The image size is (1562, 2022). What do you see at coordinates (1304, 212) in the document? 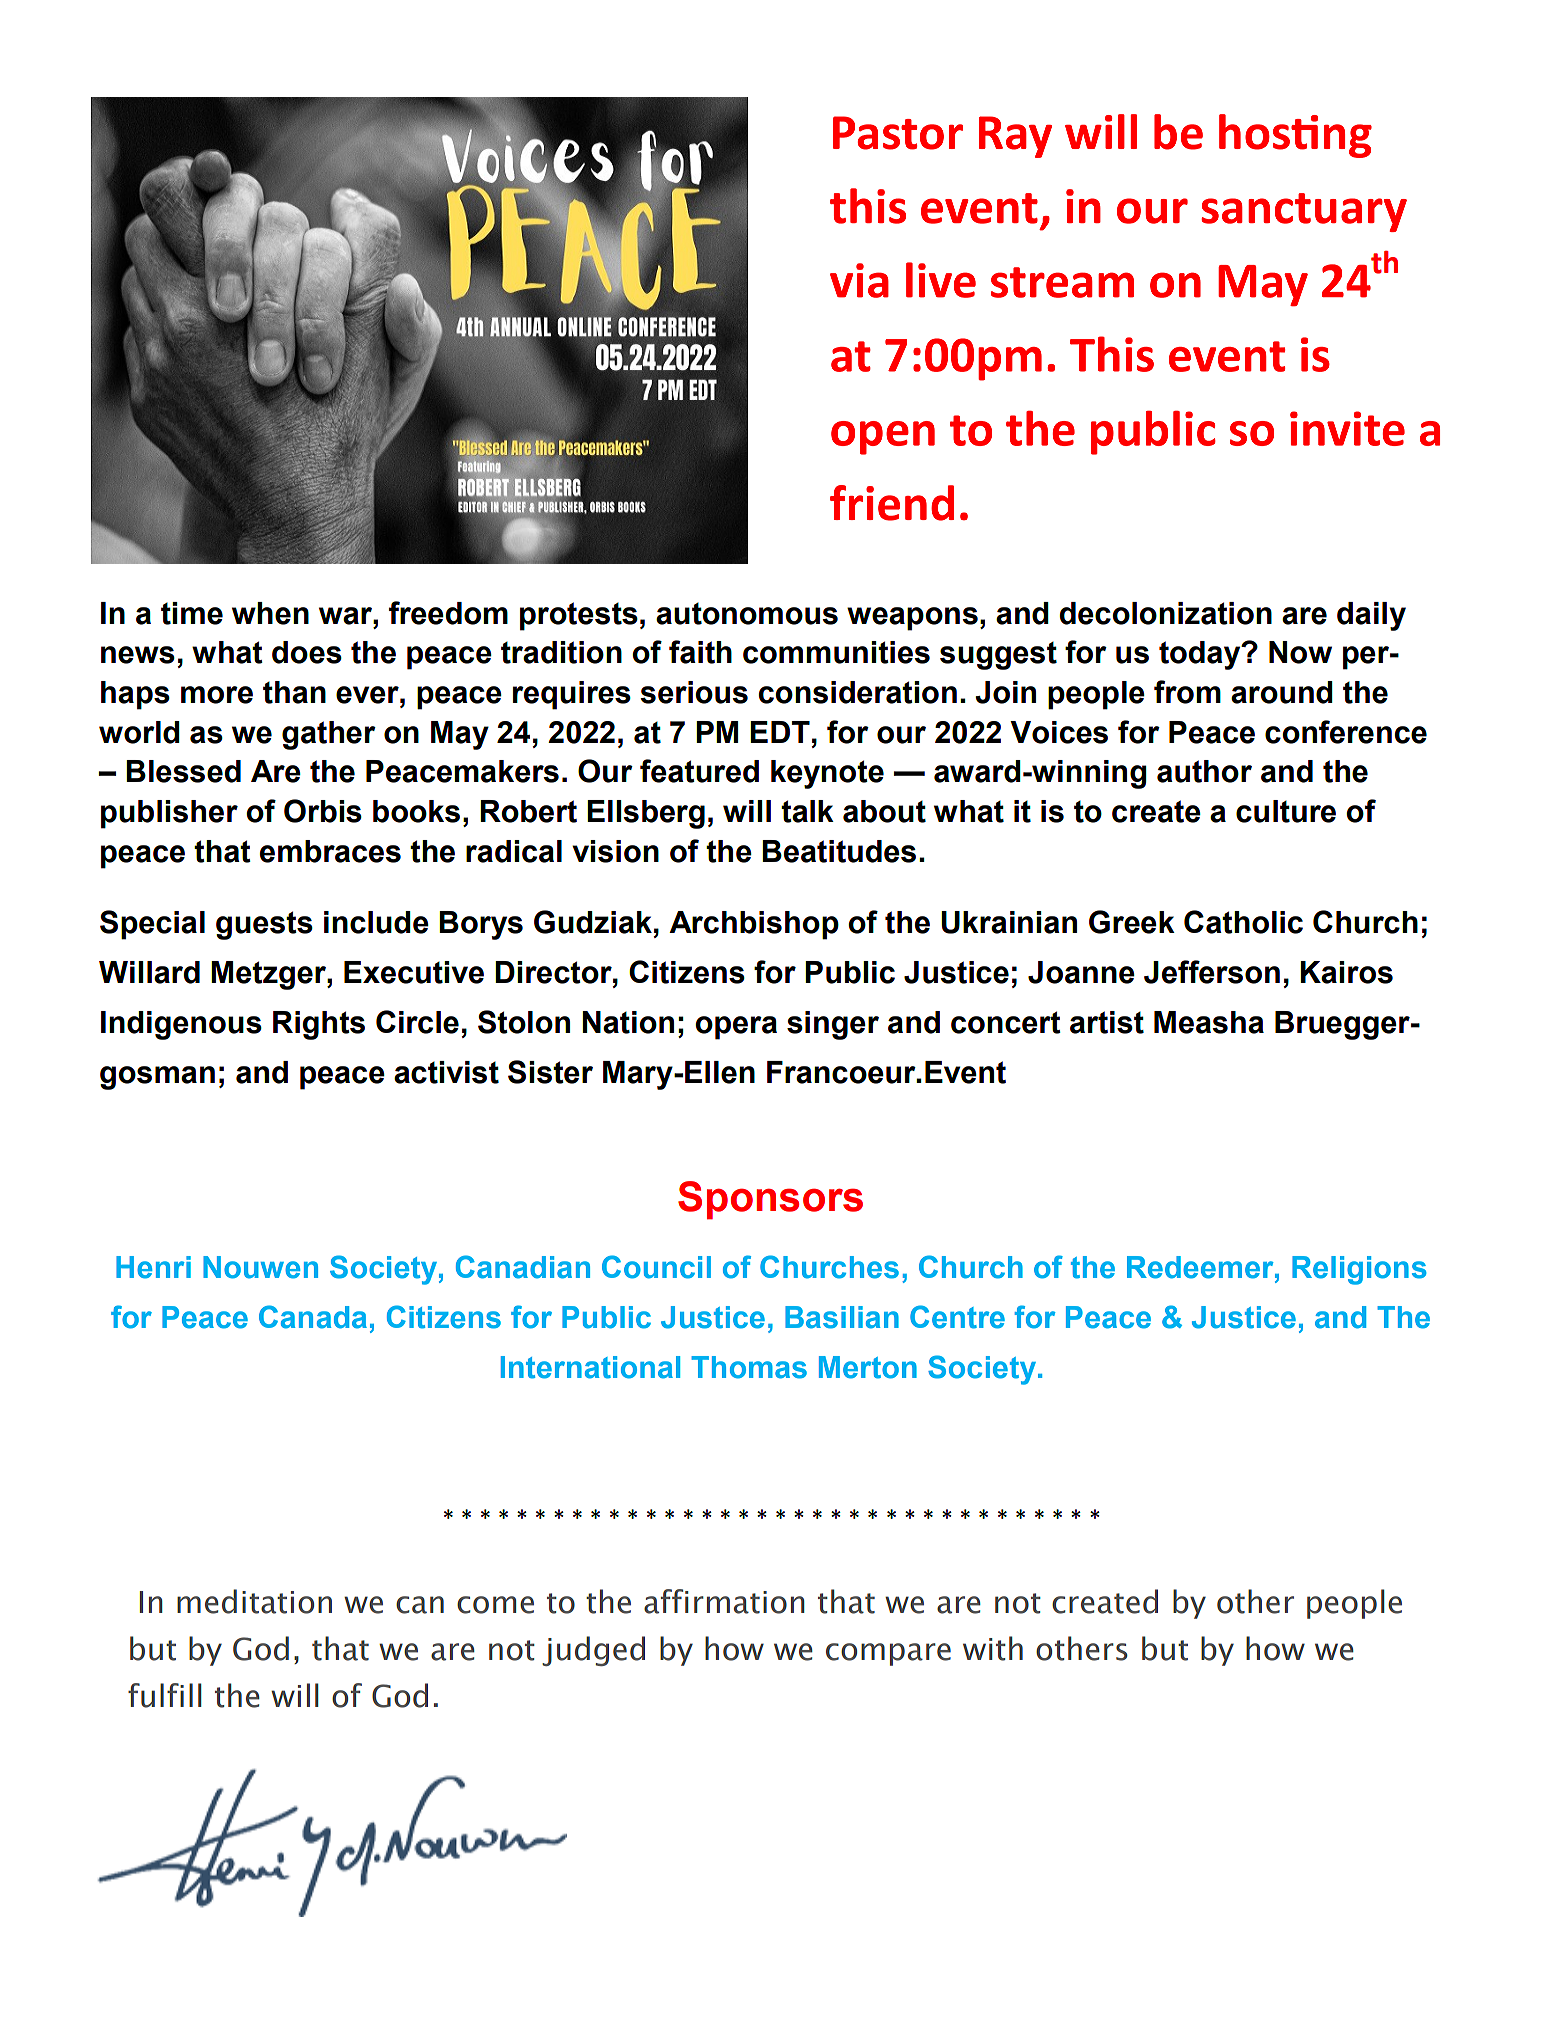
I see `sanctuary` at bounding box center [1304, 212].
